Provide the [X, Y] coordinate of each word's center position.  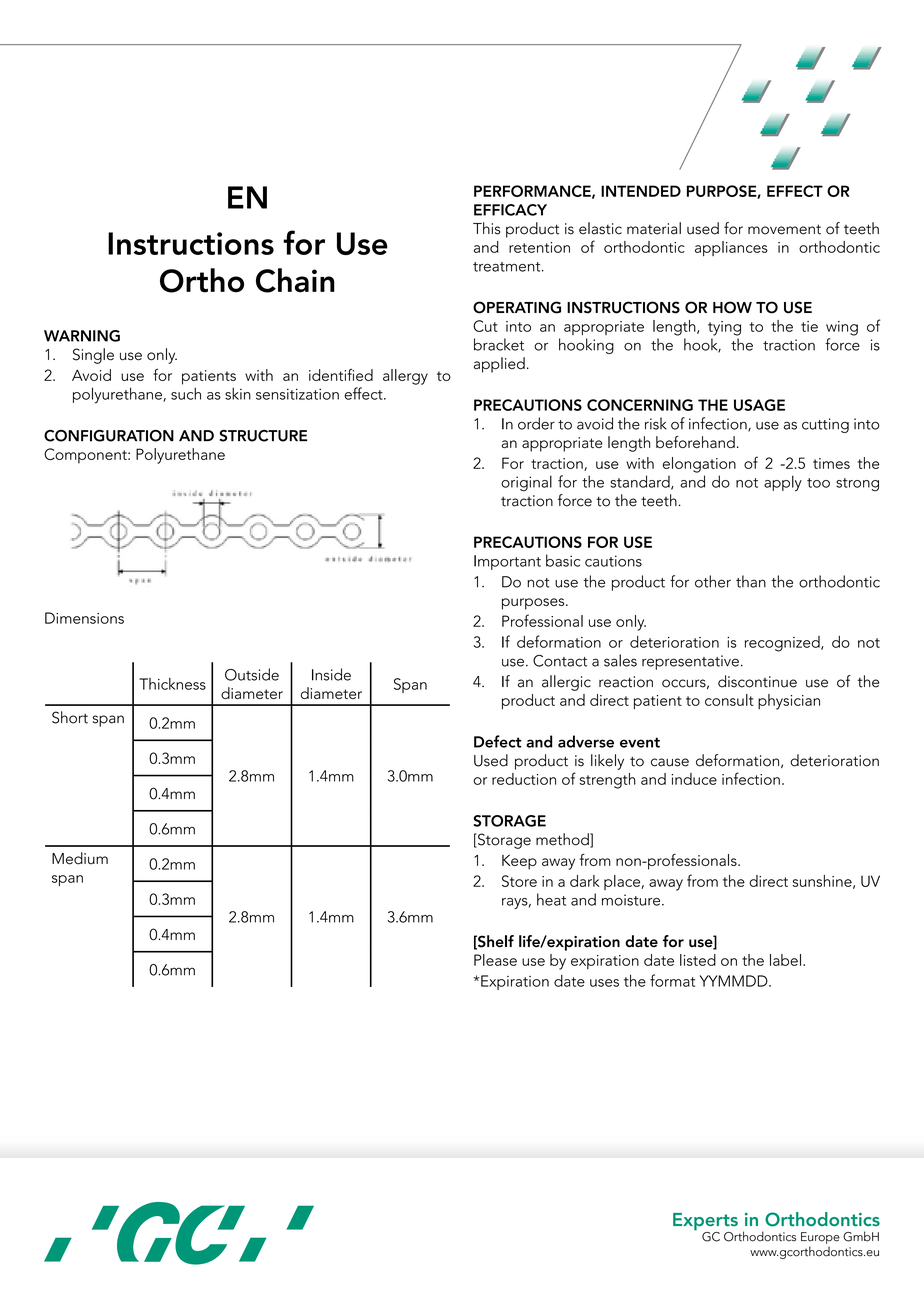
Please [495, 960]
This [486, 228]
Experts [705, 1223]
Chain [295, 280]
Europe [820, 1238]
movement [784, 229]
